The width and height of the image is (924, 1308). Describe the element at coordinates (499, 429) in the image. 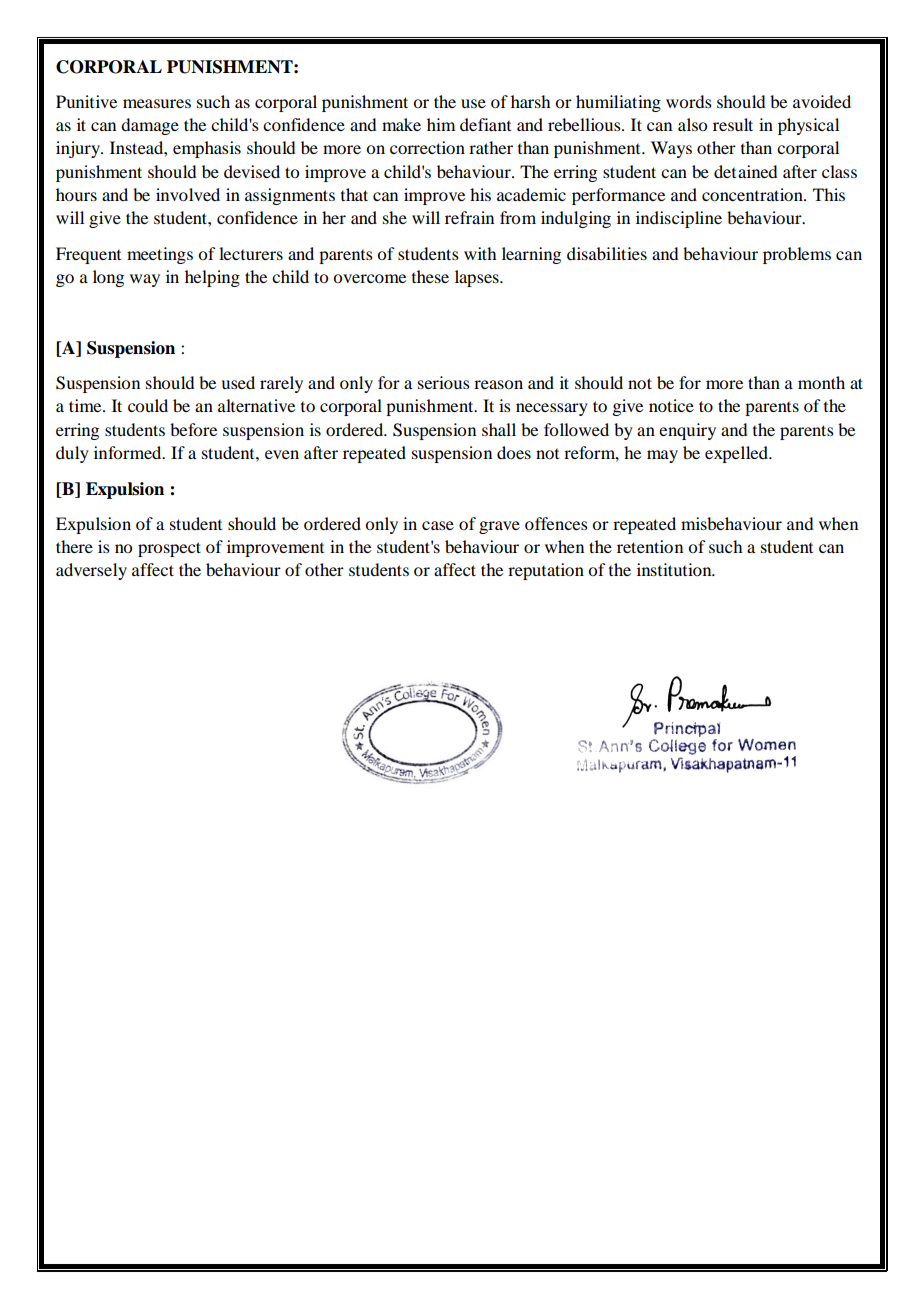

I see `shall` at that location.
